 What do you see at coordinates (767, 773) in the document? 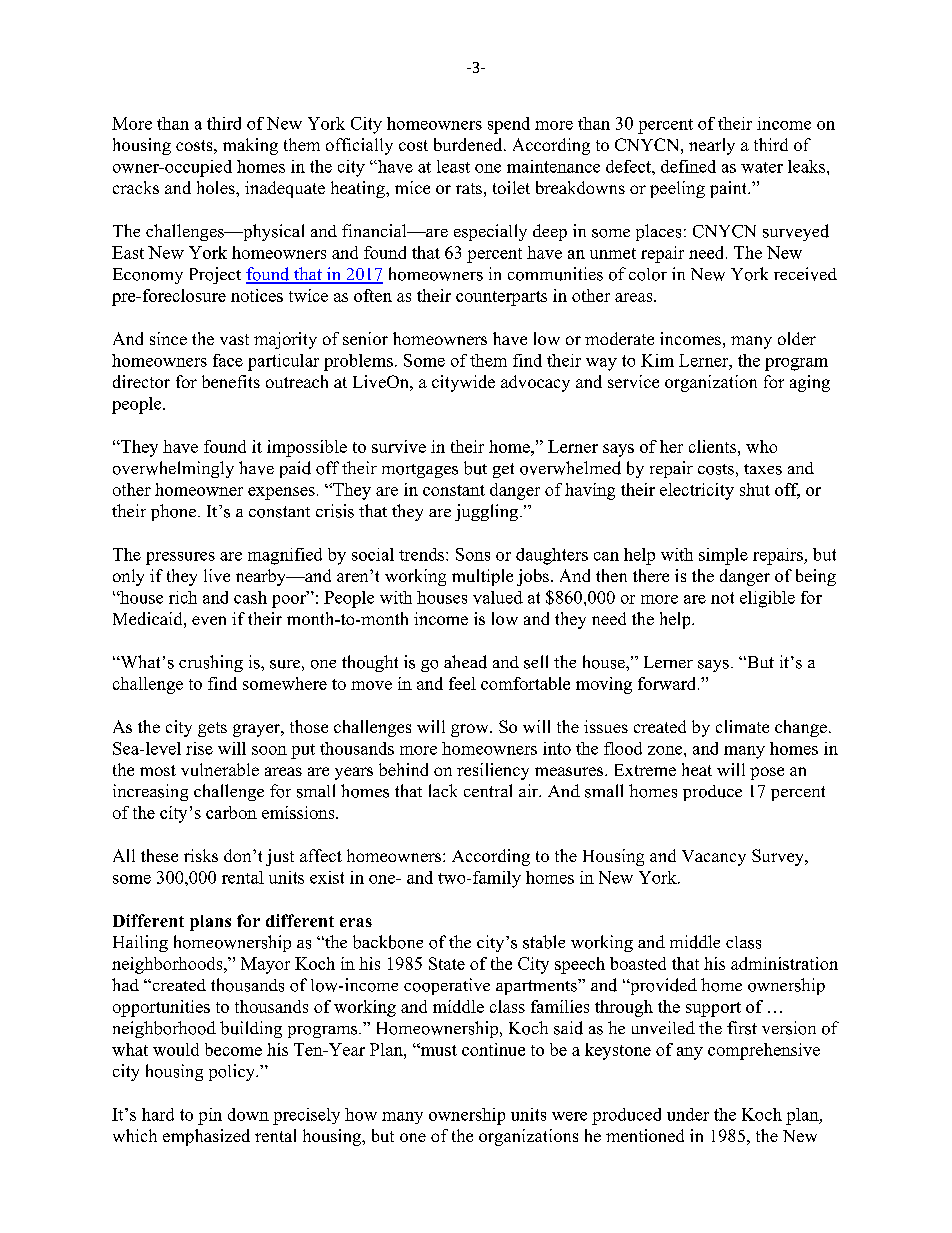
I see `pose` at bounding box center [767, 773].
